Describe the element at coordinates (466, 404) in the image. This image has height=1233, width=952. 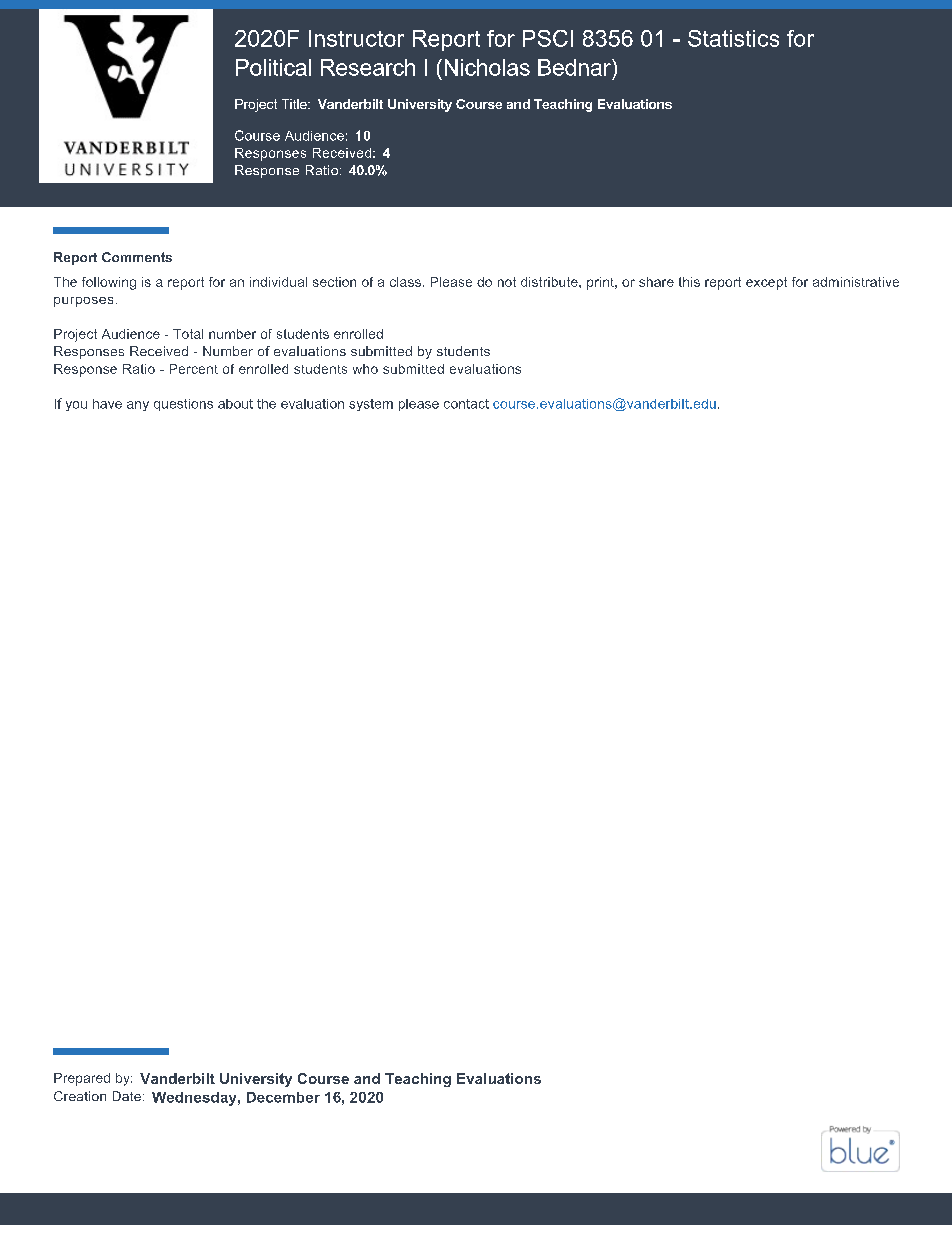
I see `contact` at that location.
